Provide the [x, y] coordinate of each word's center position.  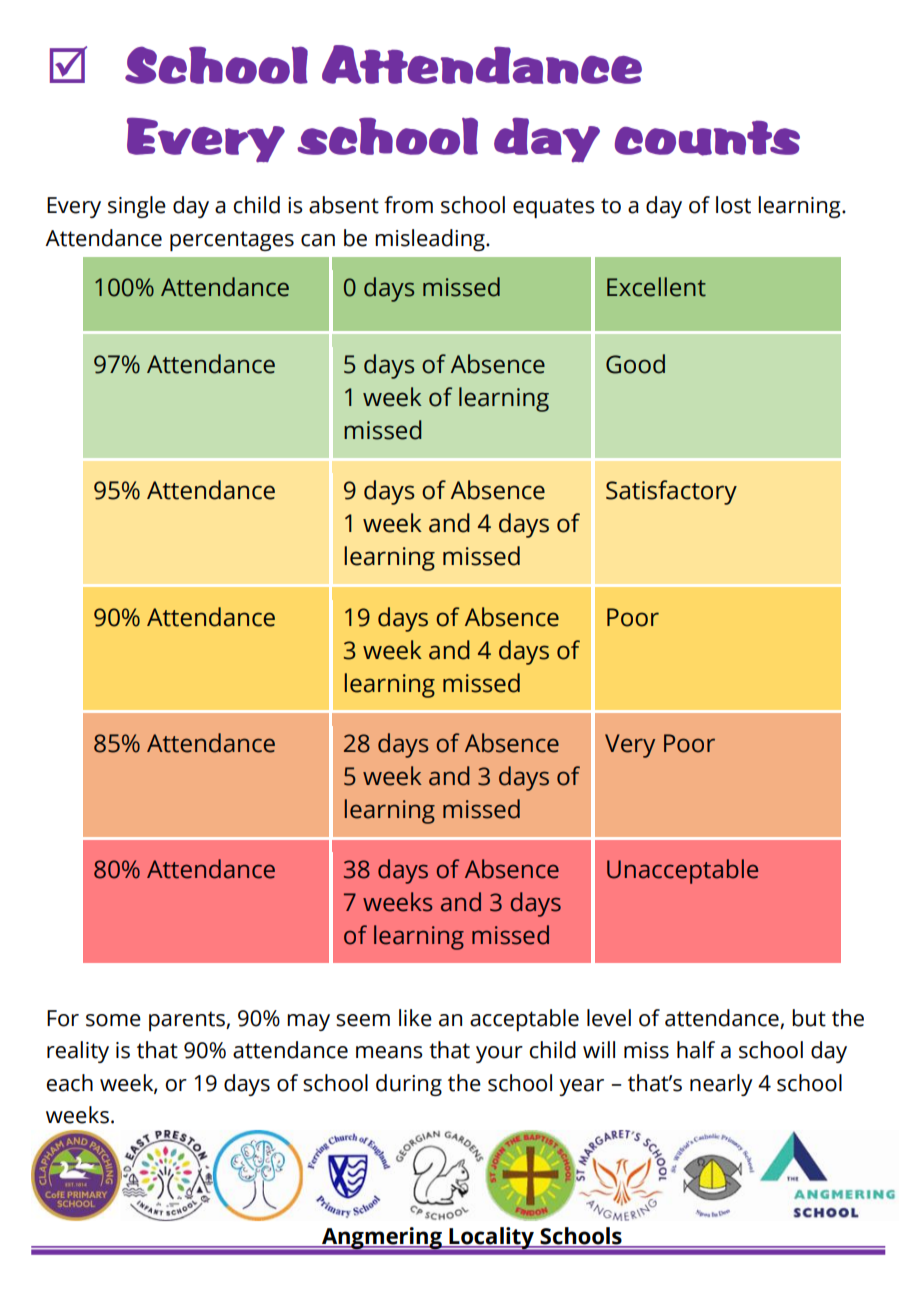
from [408, 205]
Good [635, 364]
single [137, 207]
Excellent [656, 287]
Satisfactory [671, 492]
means [389, 1052]
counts [707, 138]
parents [188, 1021]
